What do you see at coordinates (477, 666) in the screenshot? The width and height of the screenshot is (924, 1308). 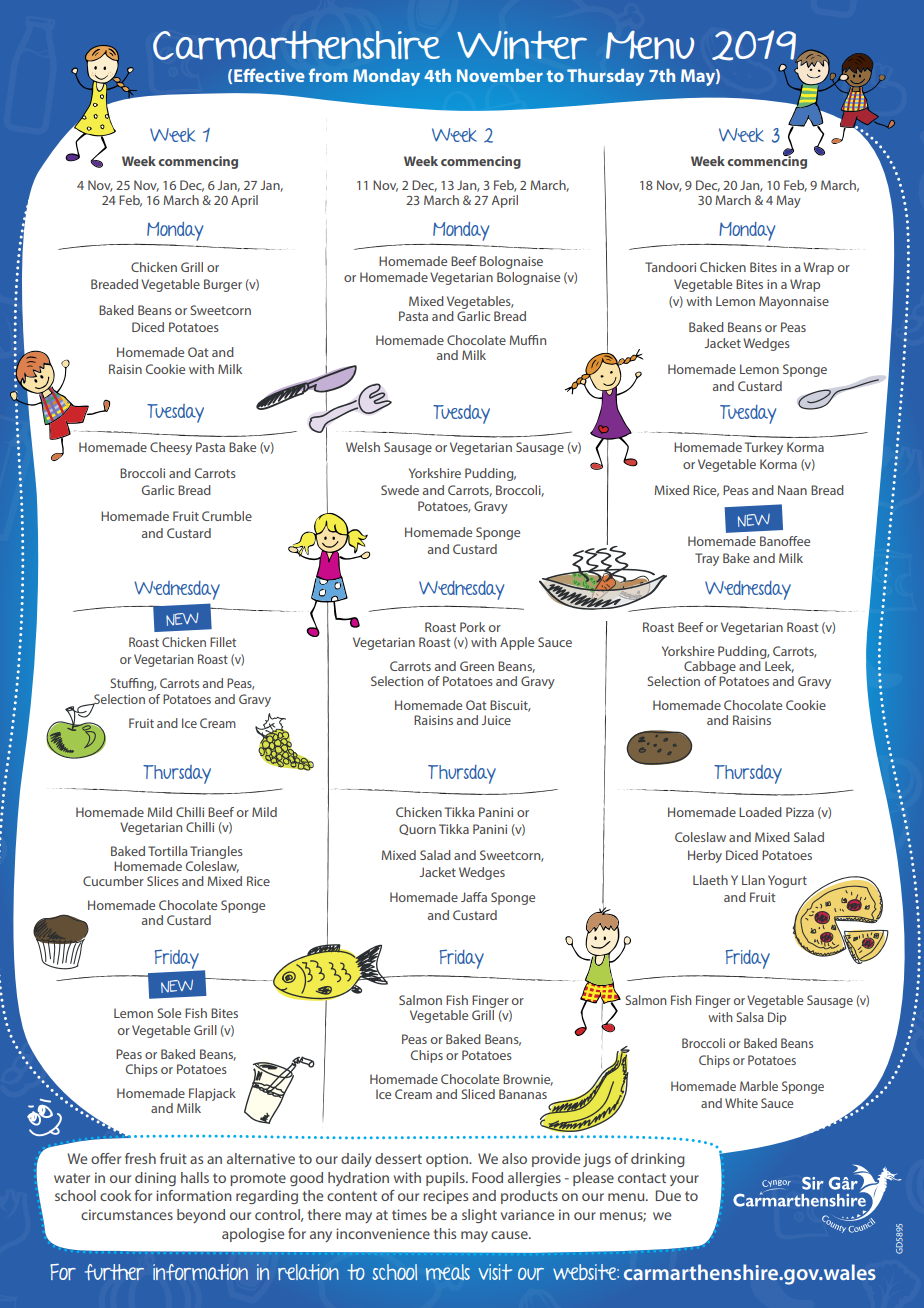 I see `Green` at bounding box center [477, 666].
